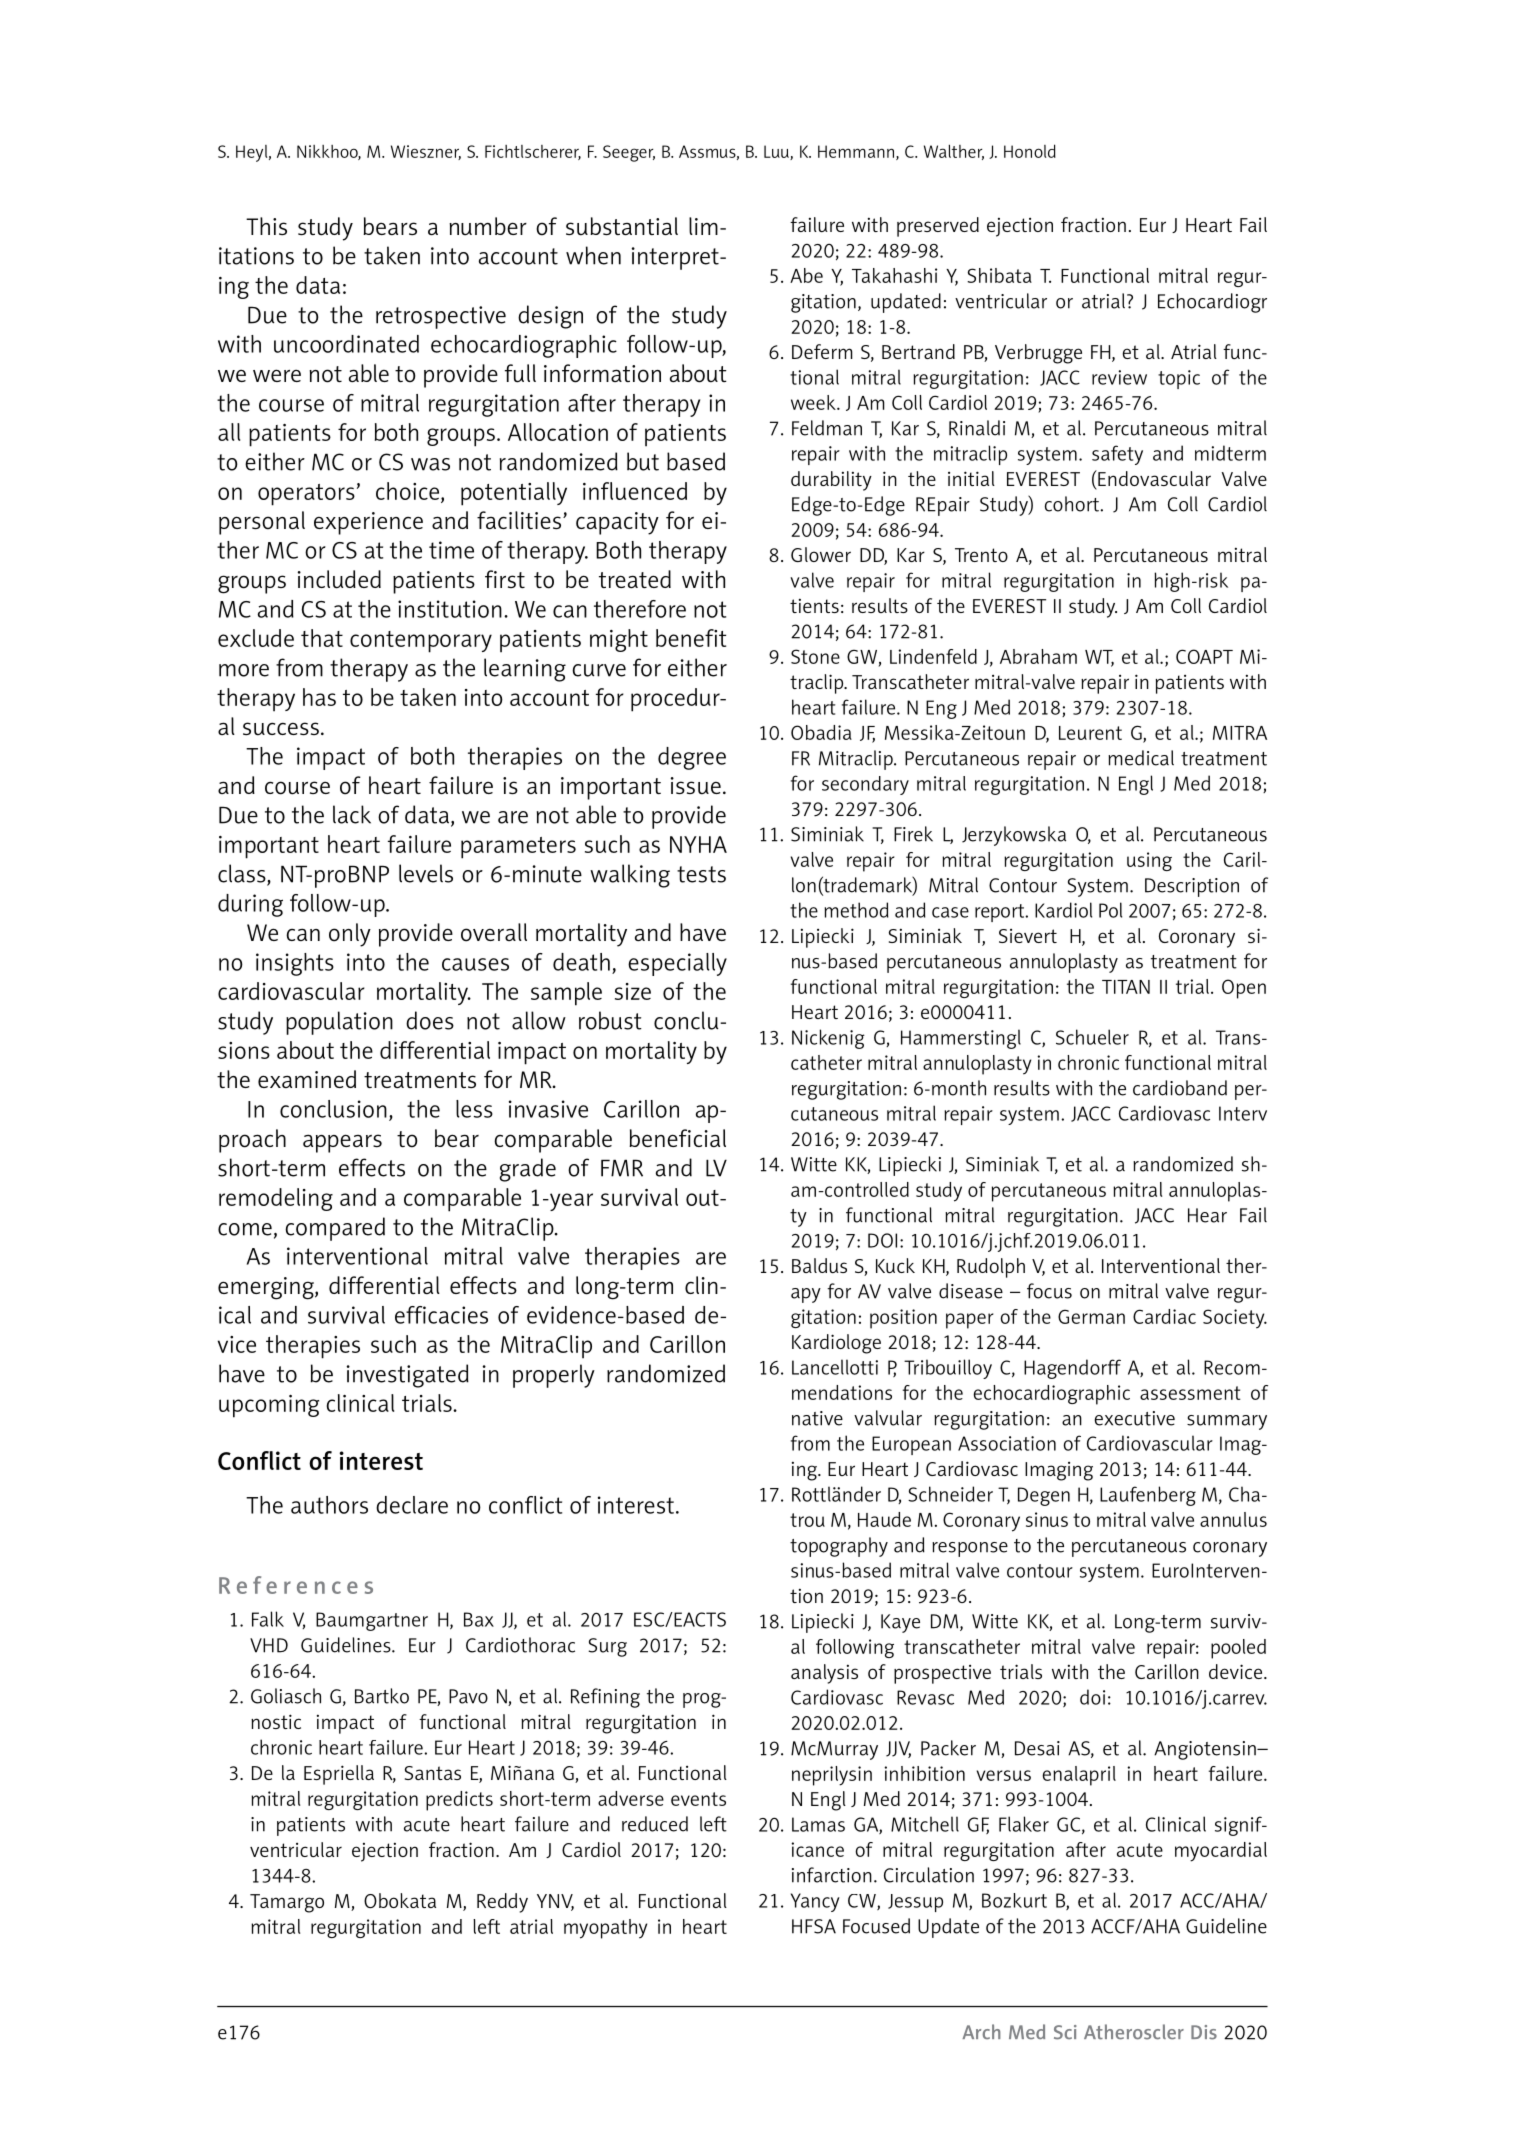 The width and height of the document is (1521, 2151). I want to click on This, so click(266, 226).
